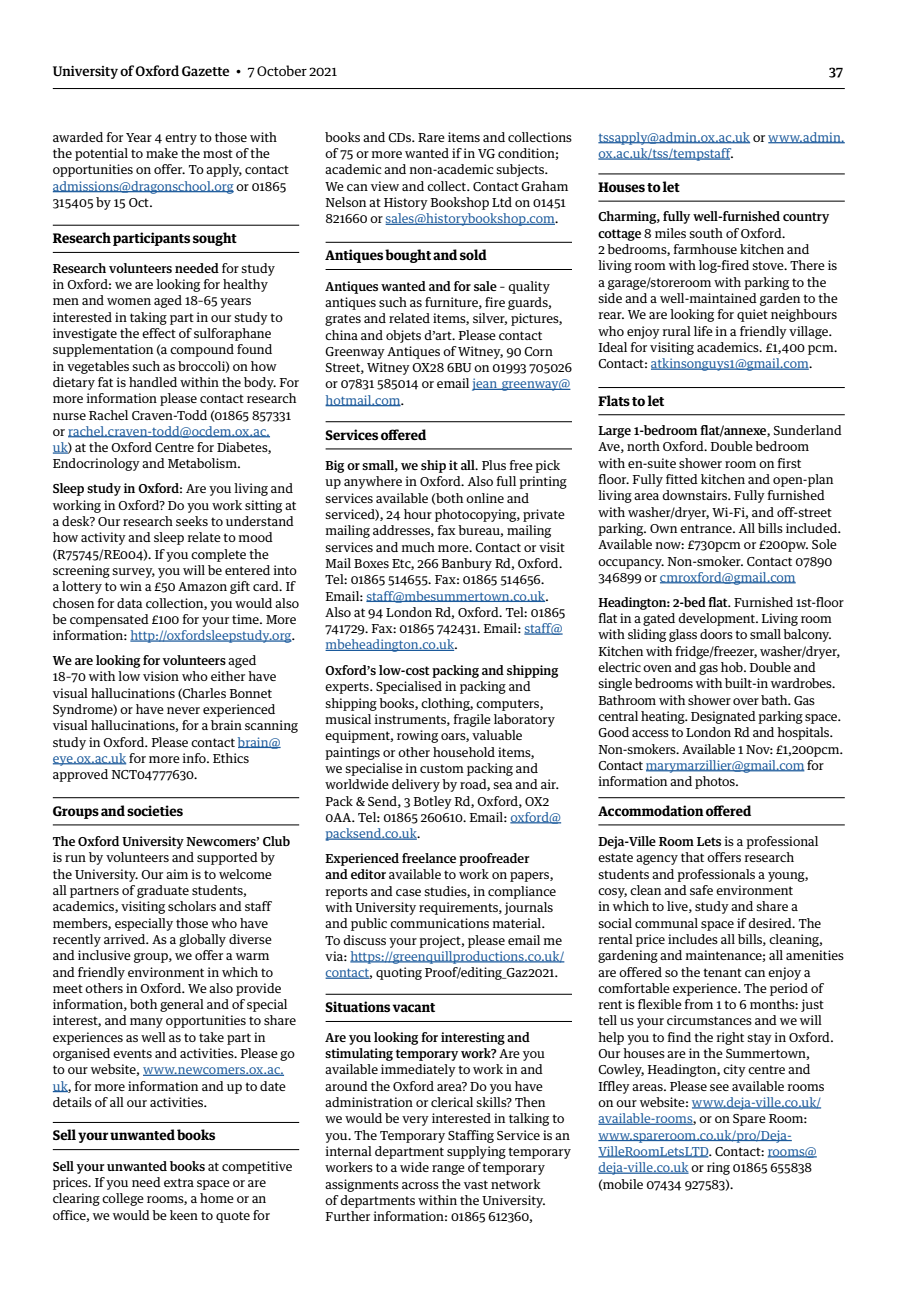 Image resolution: width=924 pixels, height=1308 pixels. Describe the element at coordinates (179, 1182) in the image. I see `extra` at that location.
